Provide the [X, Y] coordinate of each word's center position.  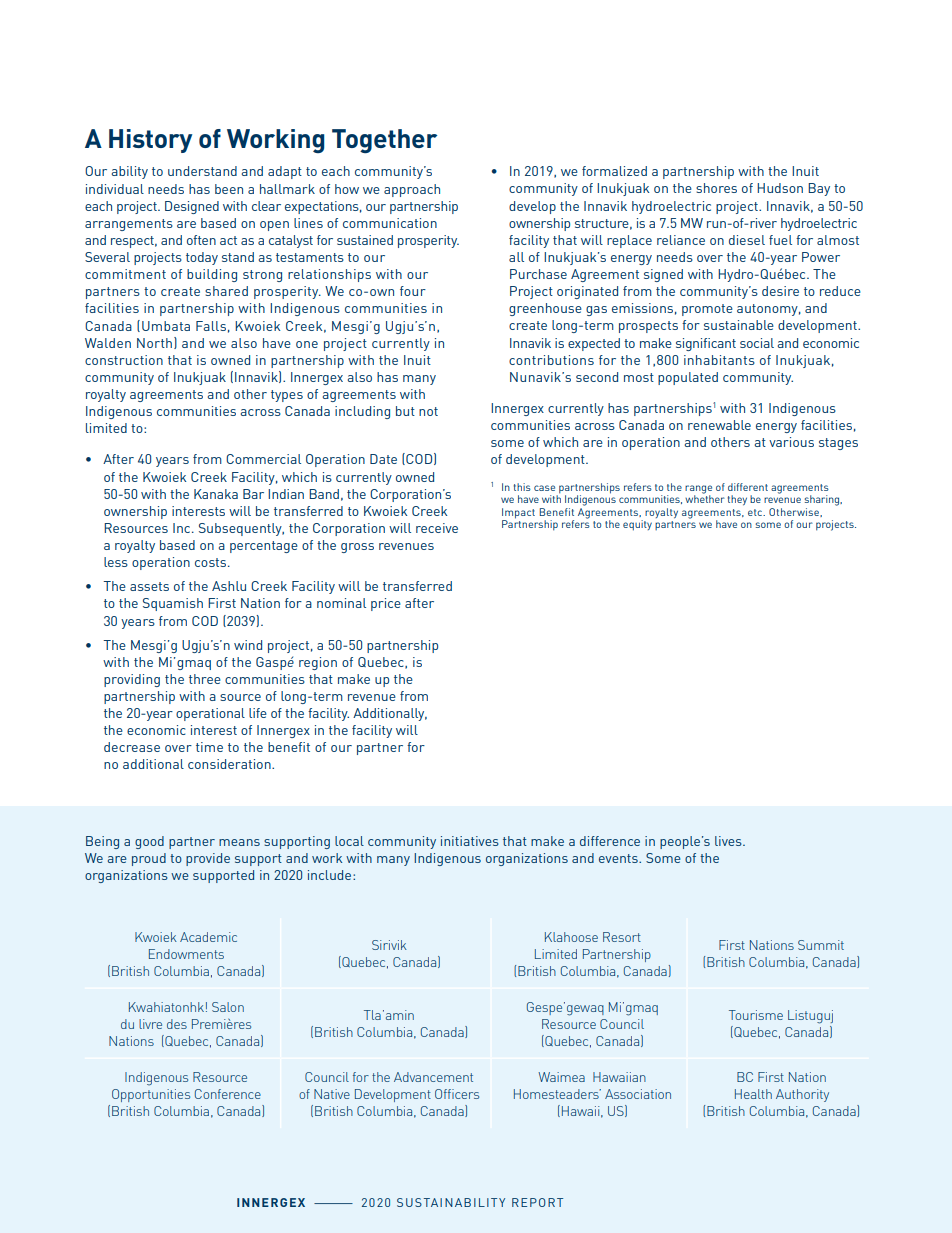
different [748, 487]
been [229, 189]
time [209, 747]
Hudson [780, 188]
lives [729, 841]
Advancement [433, 1077]
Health [753, 1094]
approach [412, 190]
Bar [253, 494]
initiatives [470, 841]
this [522, 487]
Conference [228, 1094]
